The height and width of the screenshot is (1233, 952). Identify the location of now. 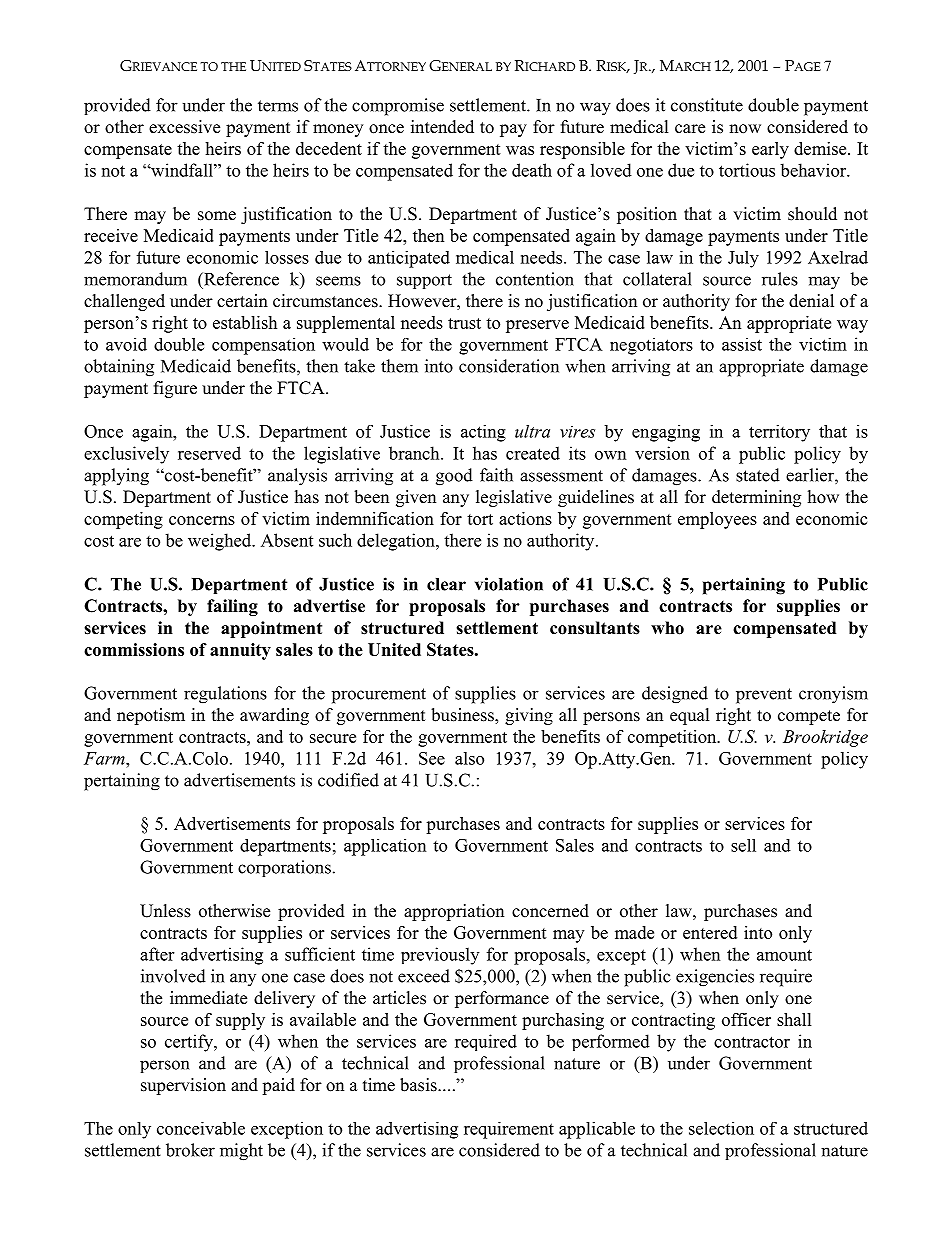
(745, 129).
